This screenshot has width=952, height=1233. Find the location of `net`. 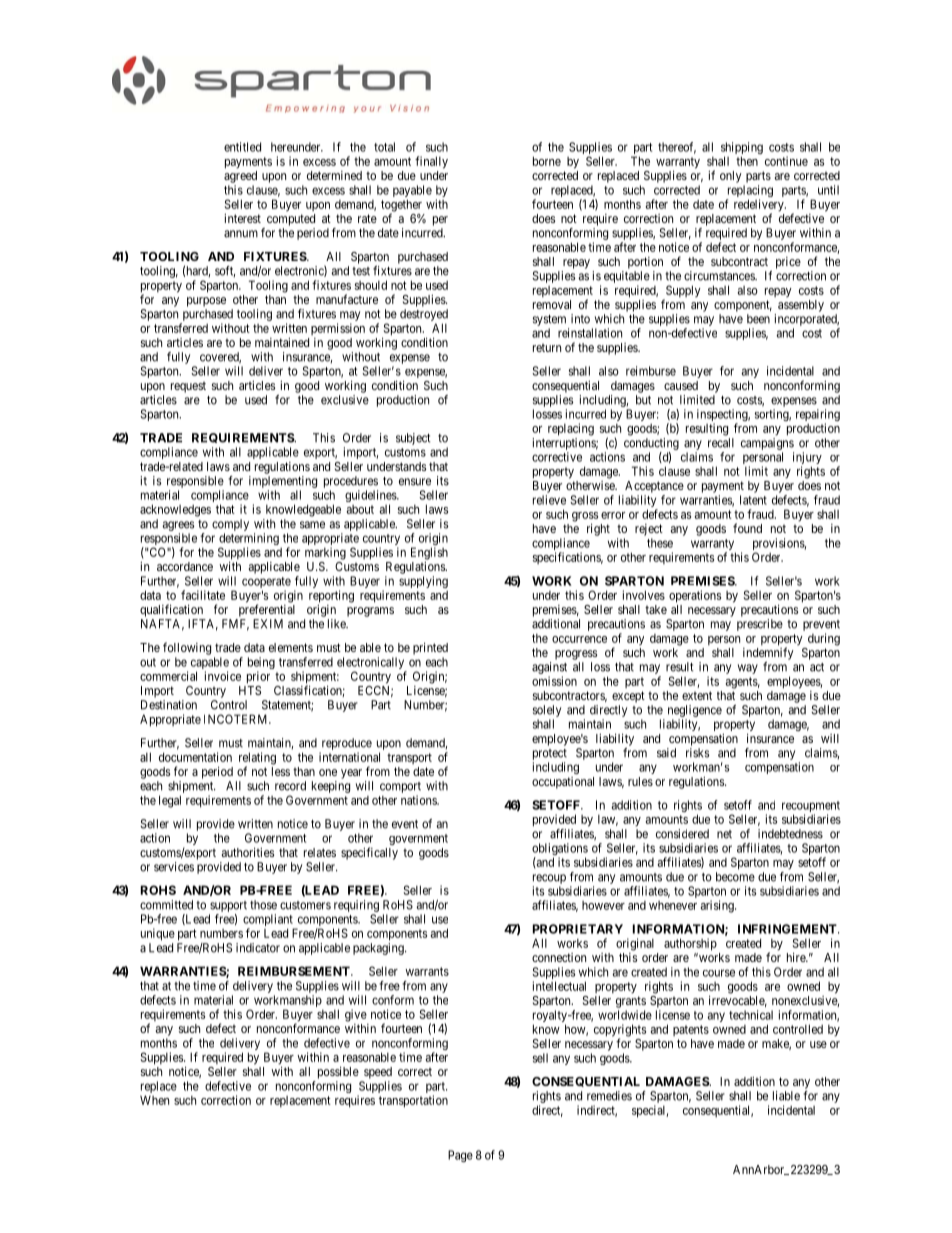

net is located at coordinates (724, 834).
